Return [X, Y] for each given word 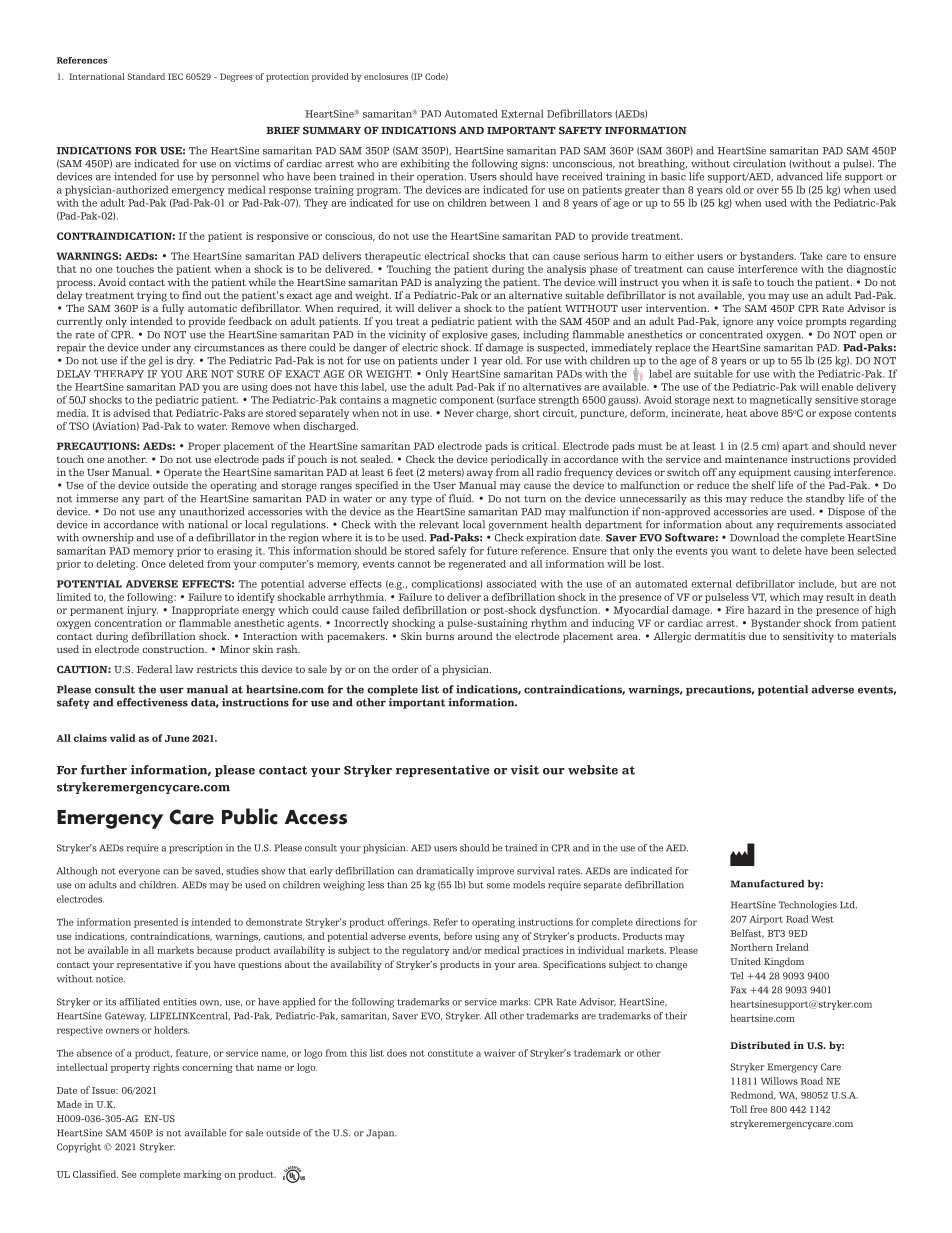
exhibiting [425, 164]
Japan [381, 1134]
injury [142, 611]
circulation [759, 163]
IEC [175, 76]
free [758, 1109]
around [475, 636]
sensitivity [808, 637]
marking [203, 1175]
